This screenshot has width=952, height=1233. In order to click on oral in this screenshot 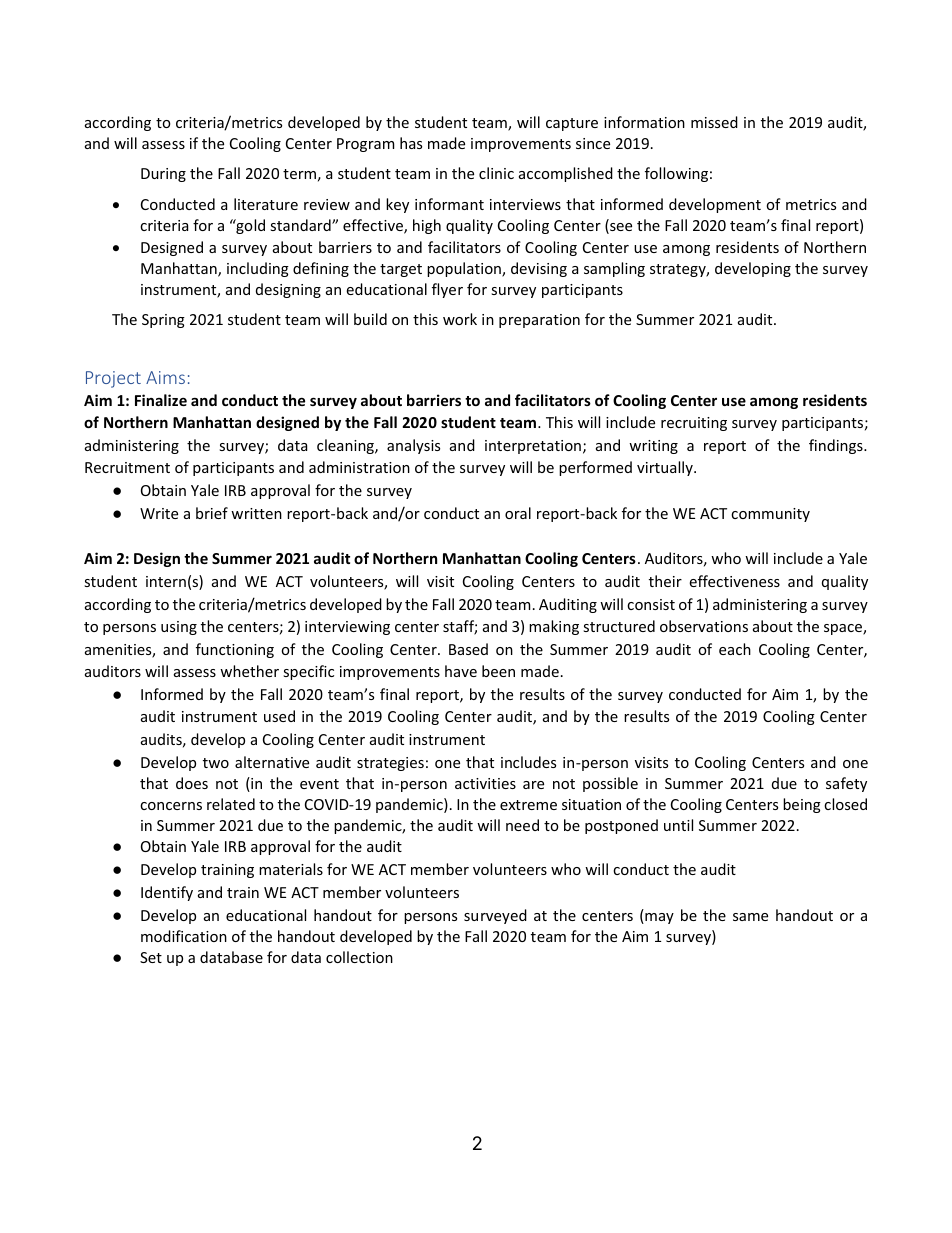, I will do `click(518, 513)`.
